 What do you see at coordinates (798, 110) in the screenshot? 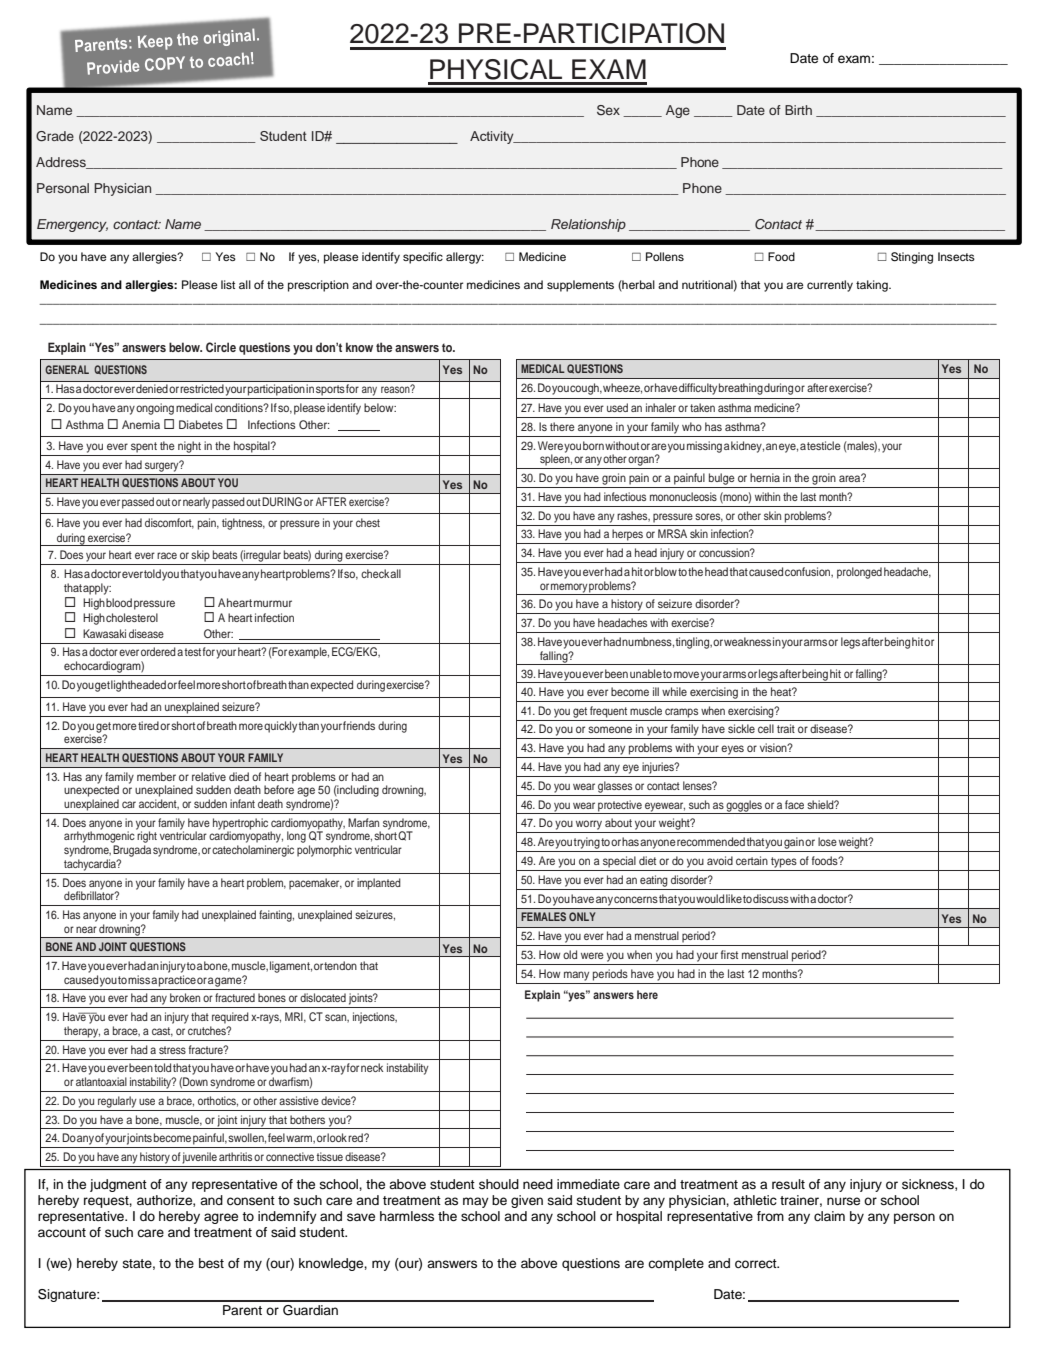
I see `Birth` at bounding box center [798, 110].
